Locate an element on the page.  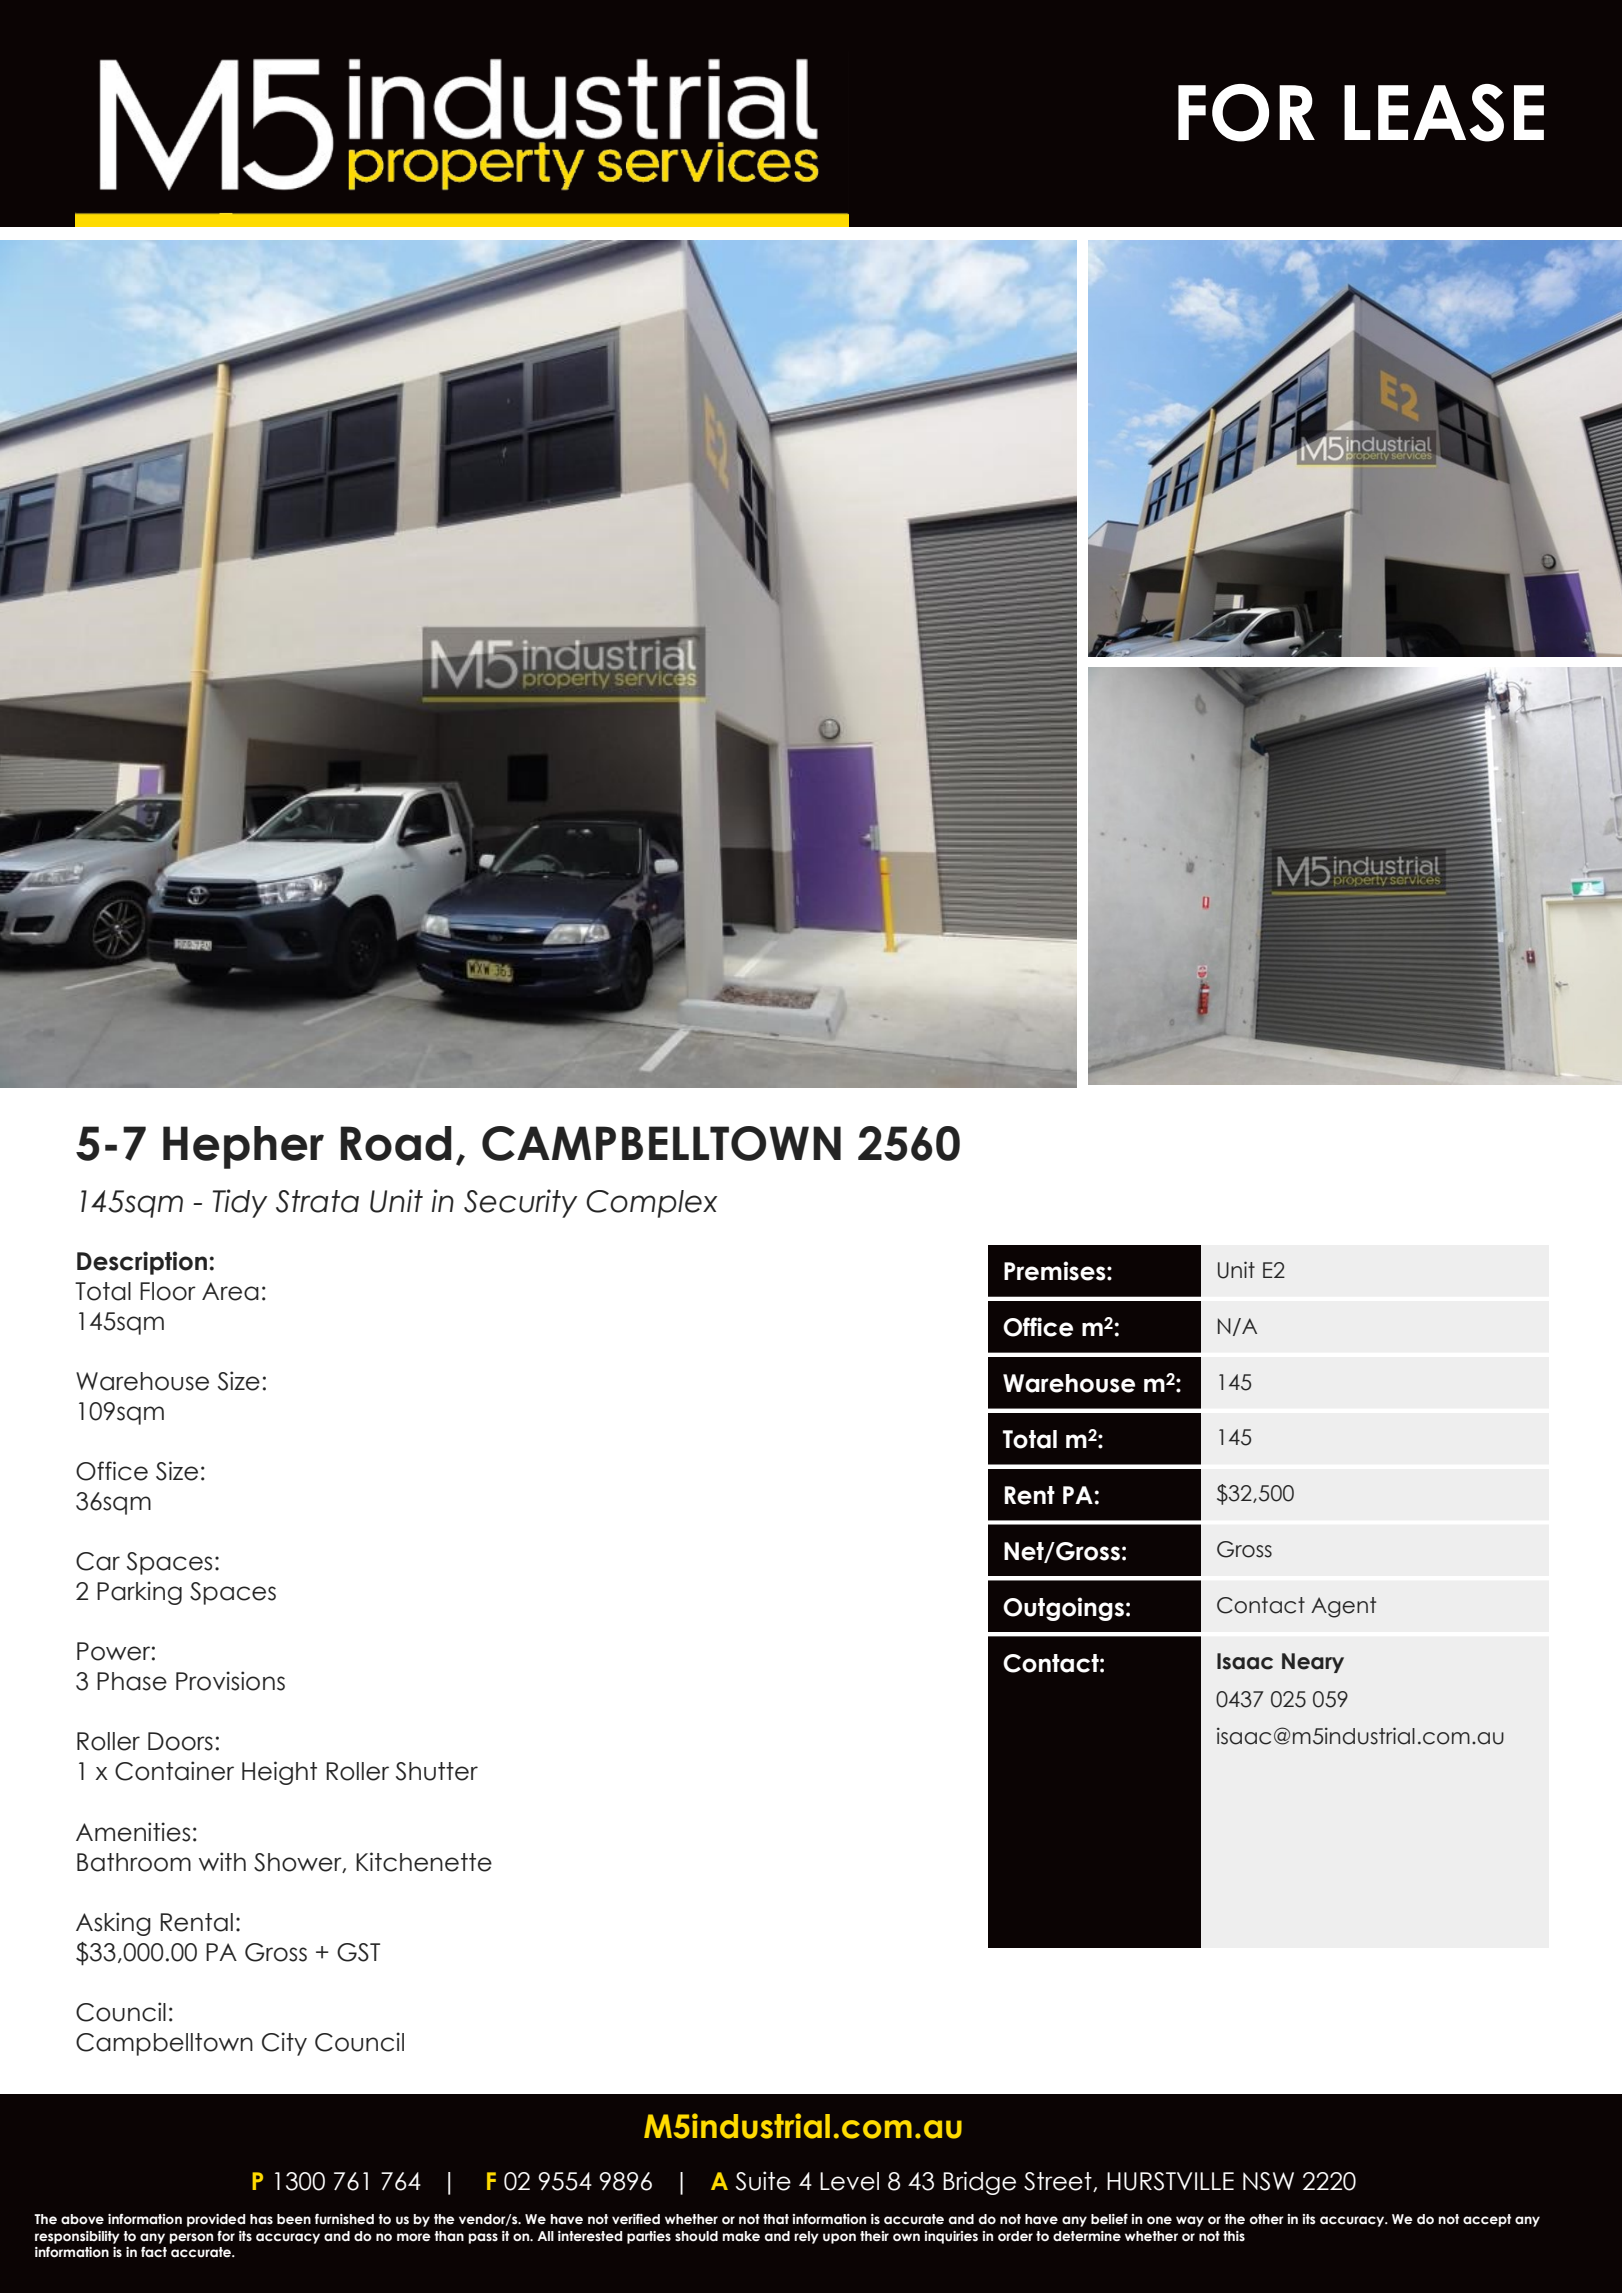
provided is located at coordinates (216, 2220).
